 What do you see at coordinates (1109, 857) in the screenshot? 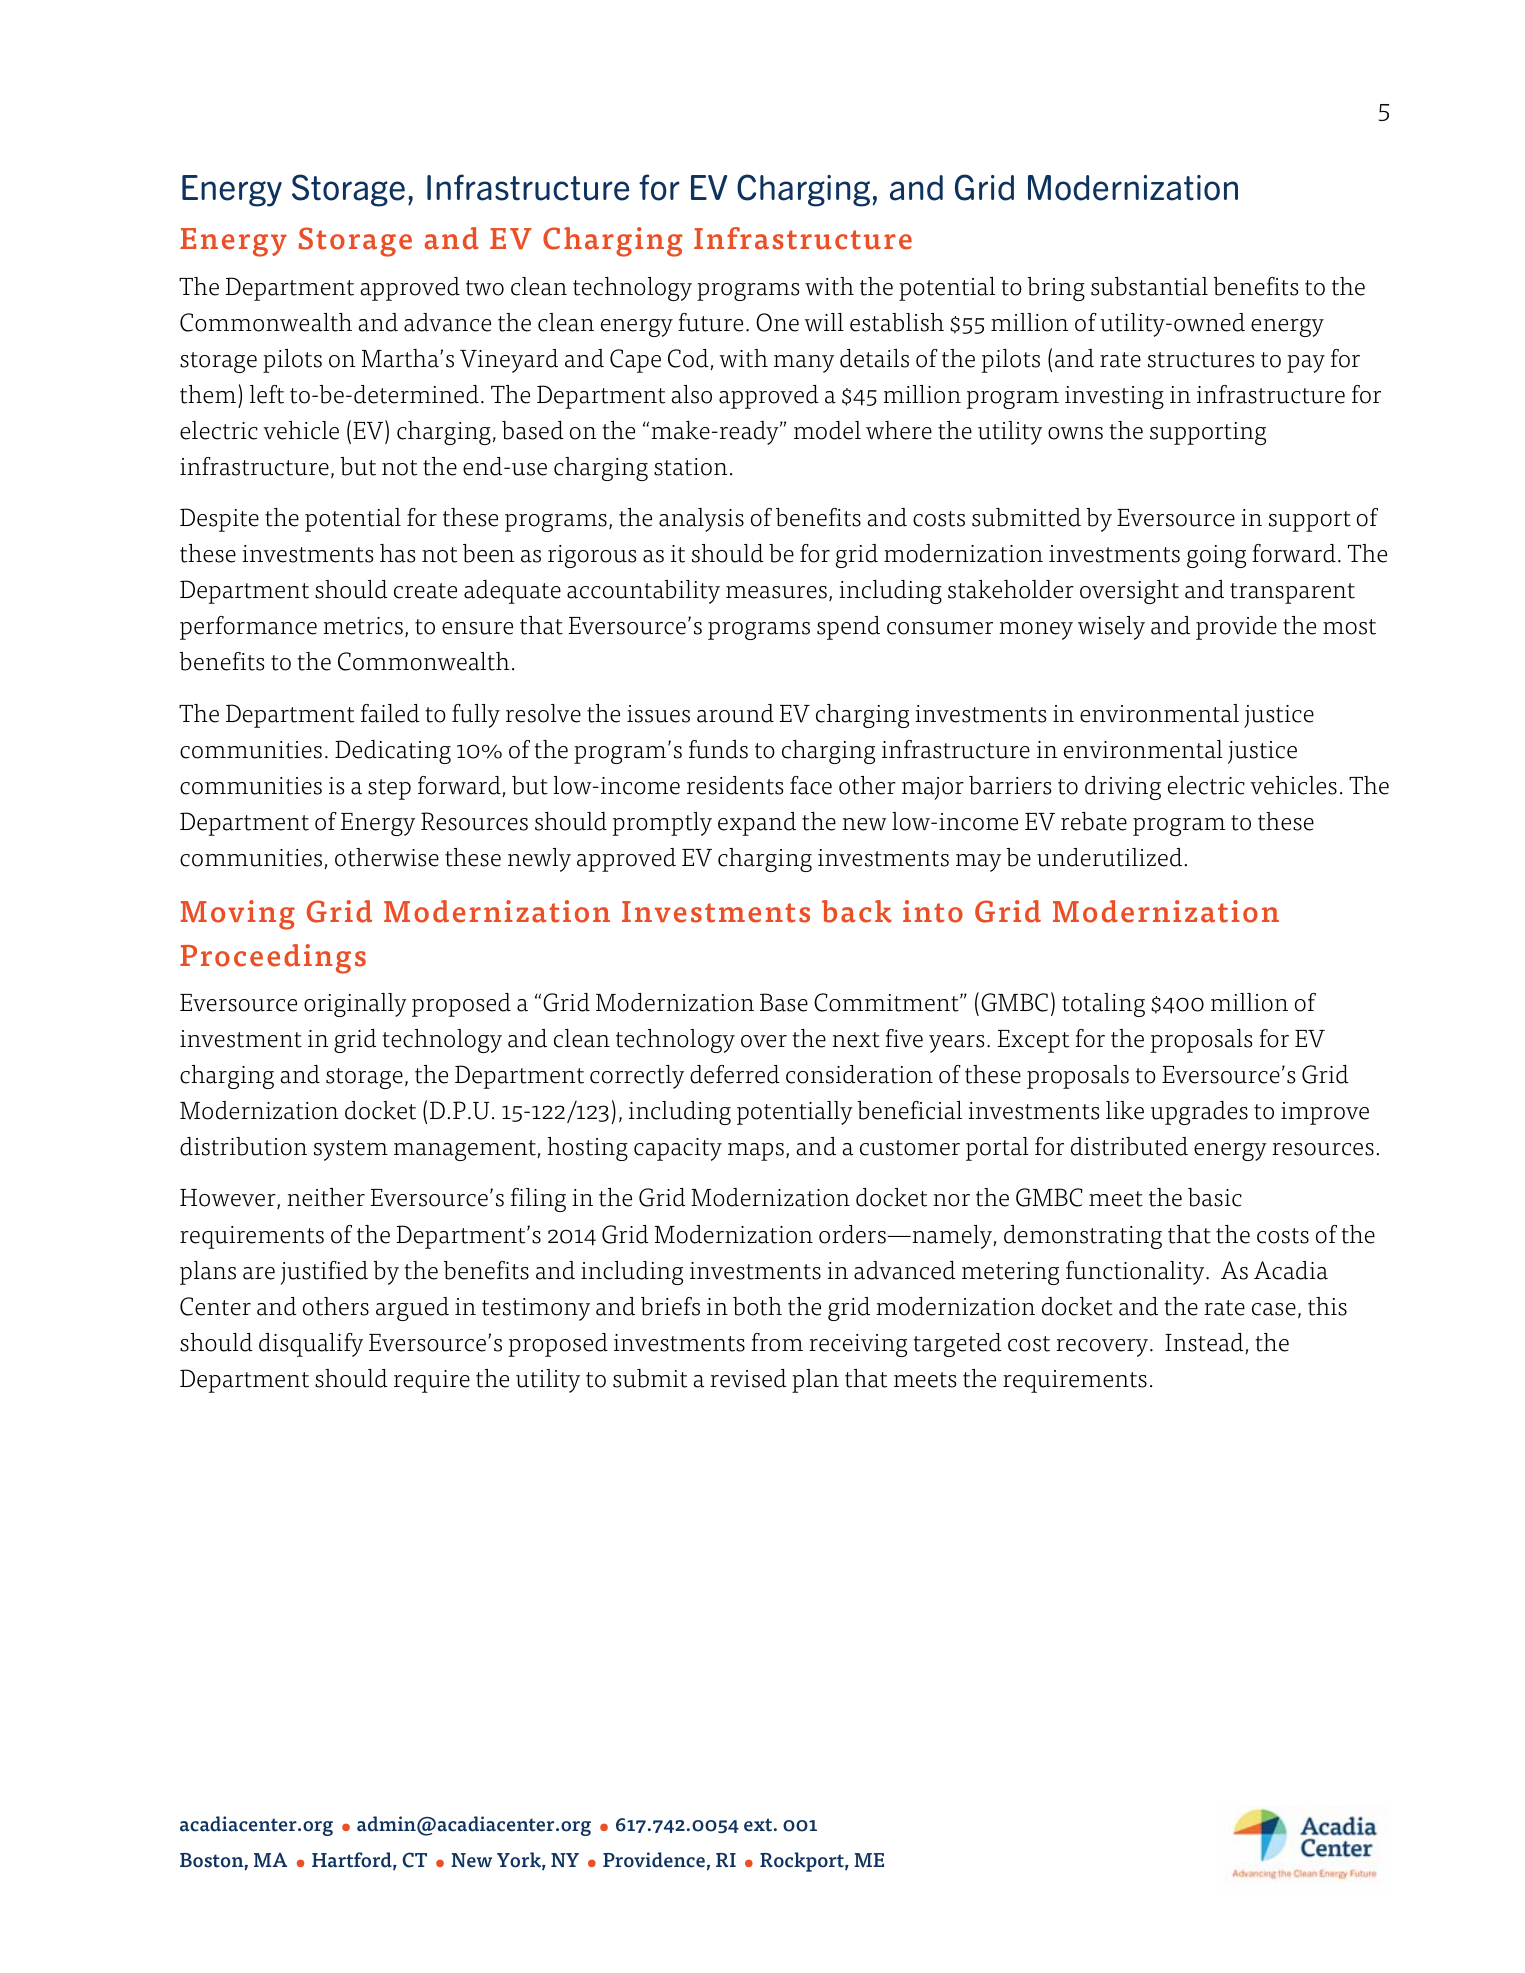
I see `underutilized` at bounding box center [1109, 857].
